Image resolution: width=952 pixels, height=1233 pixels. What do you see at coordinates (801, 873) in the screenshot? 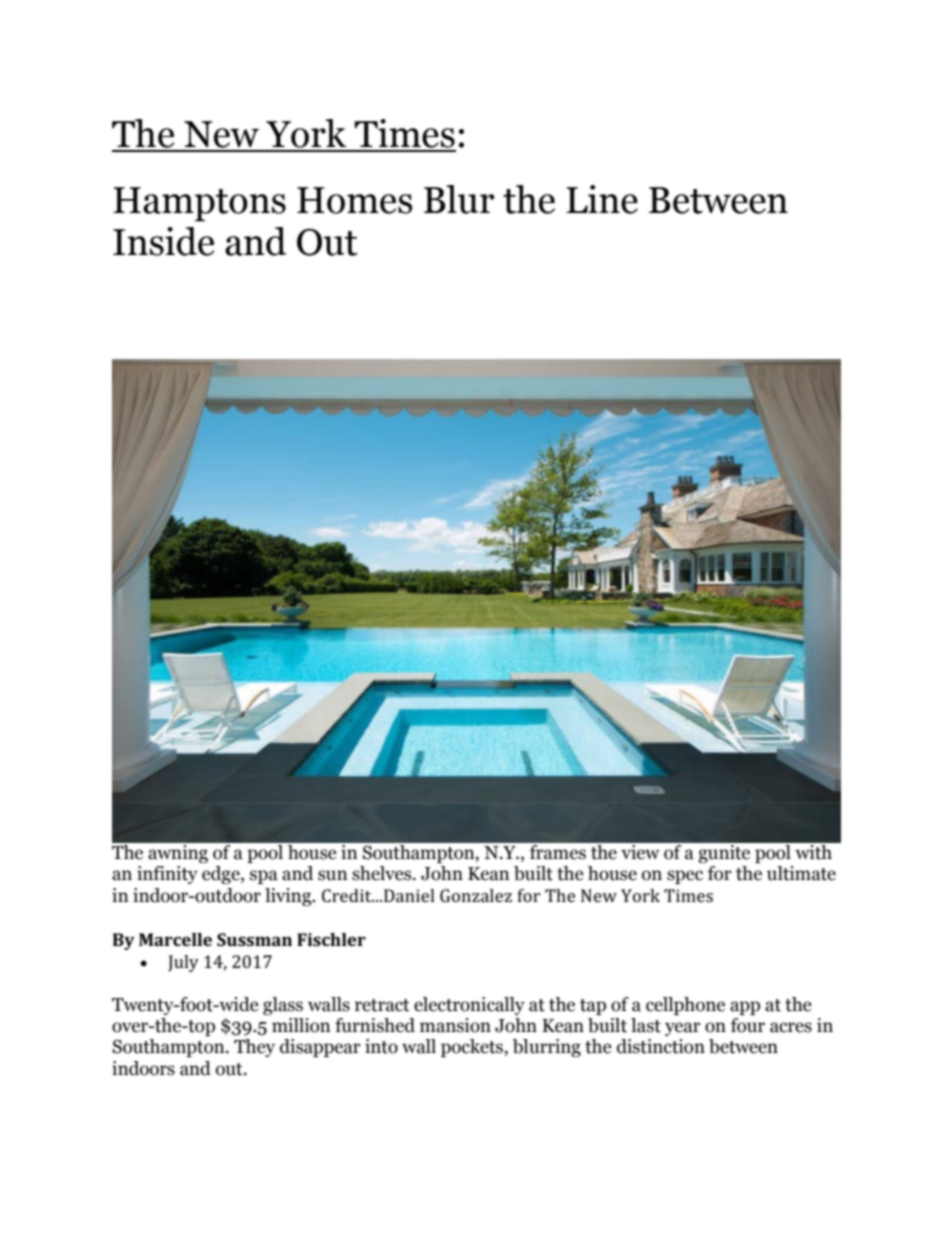
I see `ultimate` at bounding box center [801, 873].
